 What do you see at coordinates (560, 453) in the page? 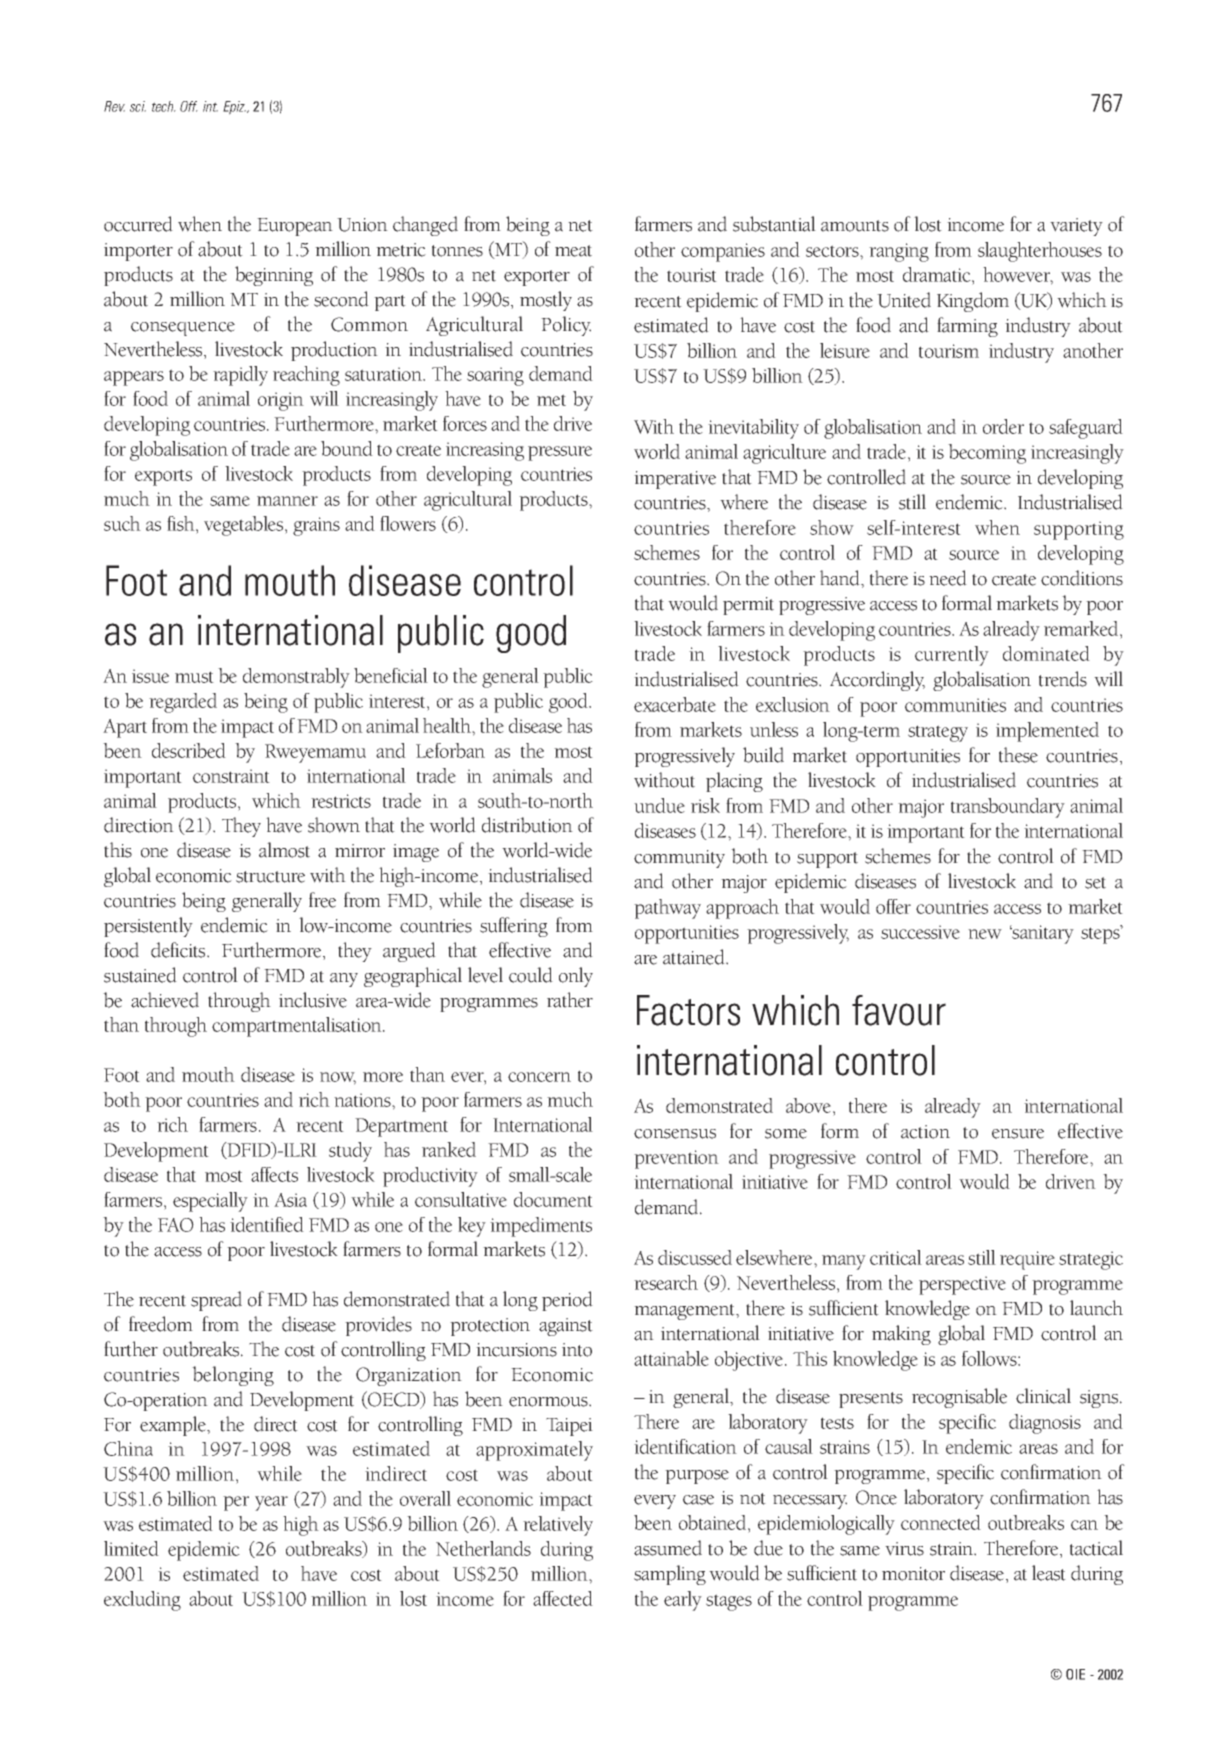
I see `pressure` at bounding box center [560, 453].
